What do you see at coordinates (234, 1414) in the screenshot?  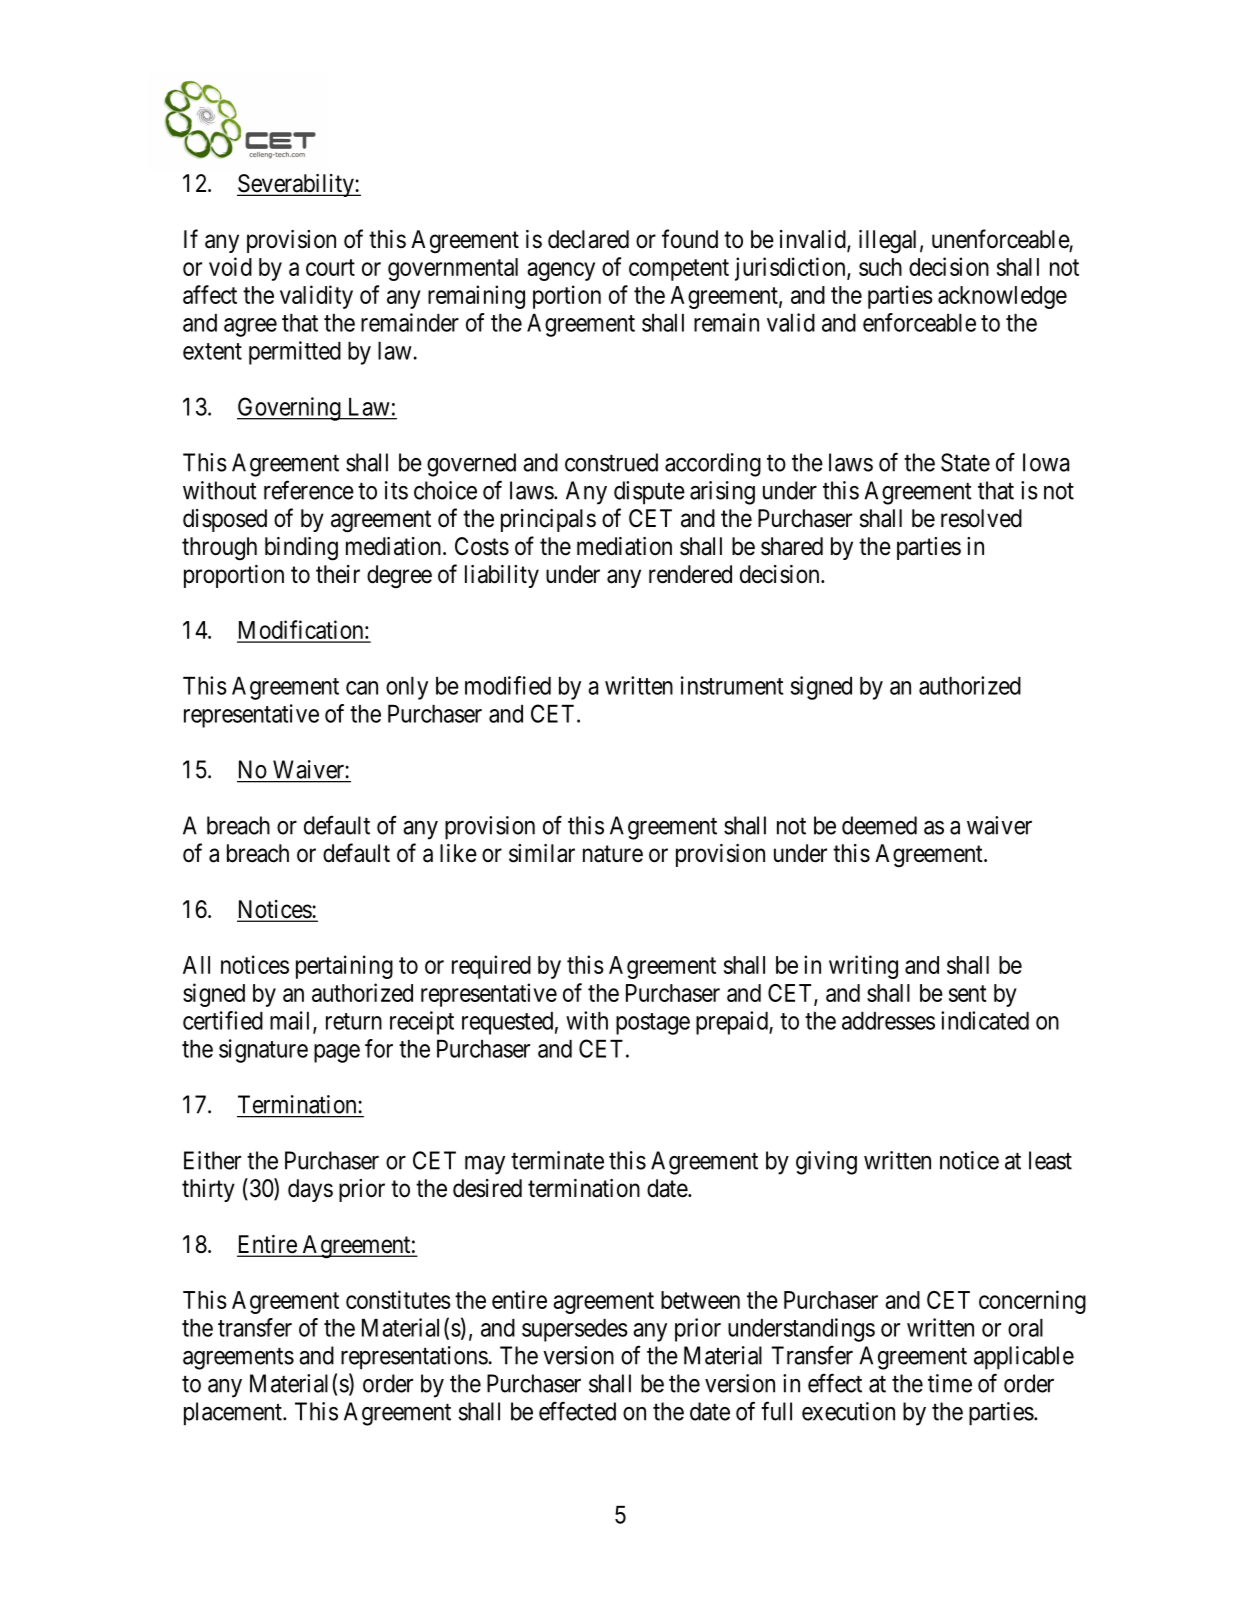 I see `placement` at bounding box center [234, 1414].
